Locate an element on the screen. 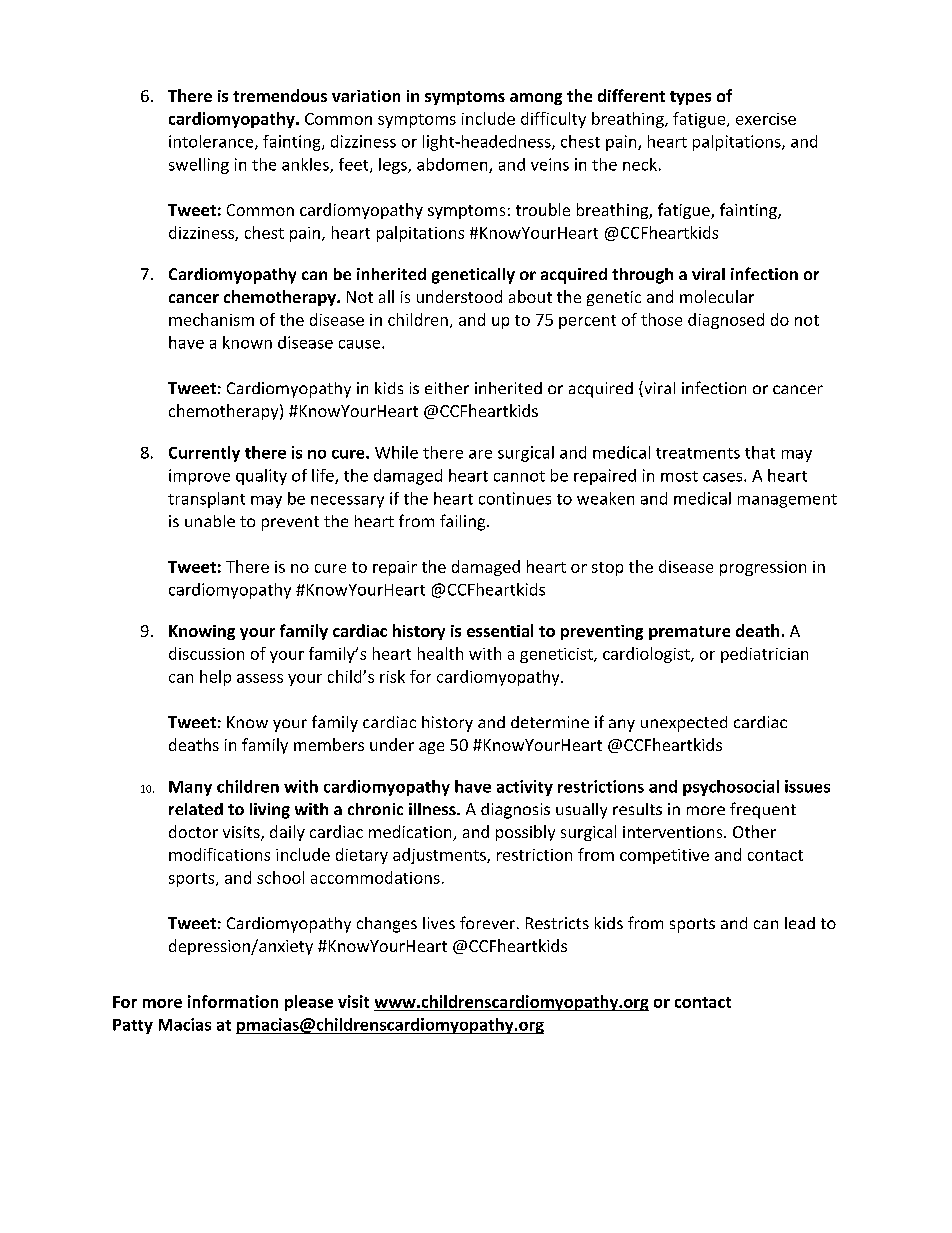 This screenshot has height=1233, width=952. abdomen is located at coordinates (453, 165).
